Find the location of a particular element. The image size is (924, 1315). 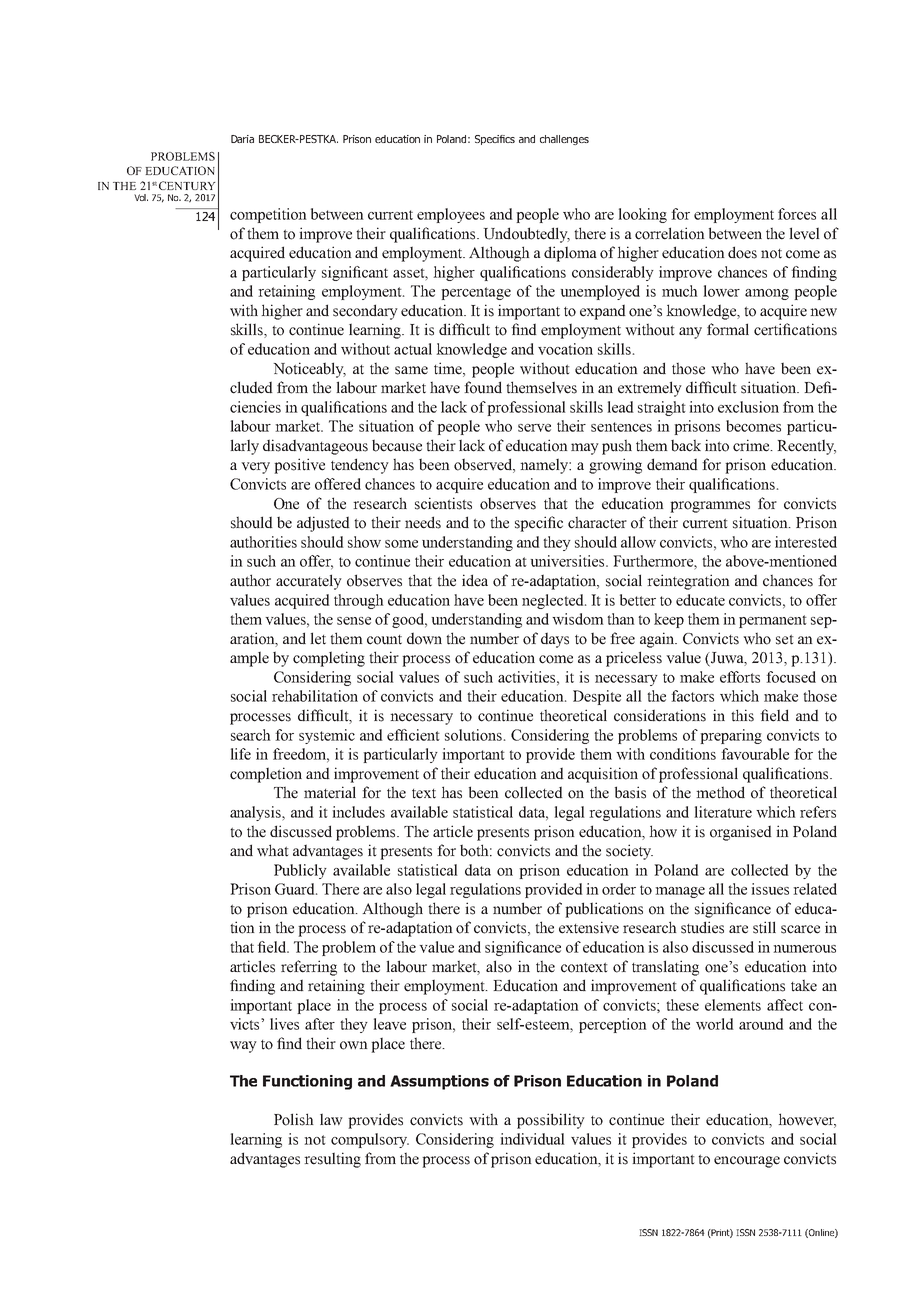

individual is located at coordinates (532, 1139).
